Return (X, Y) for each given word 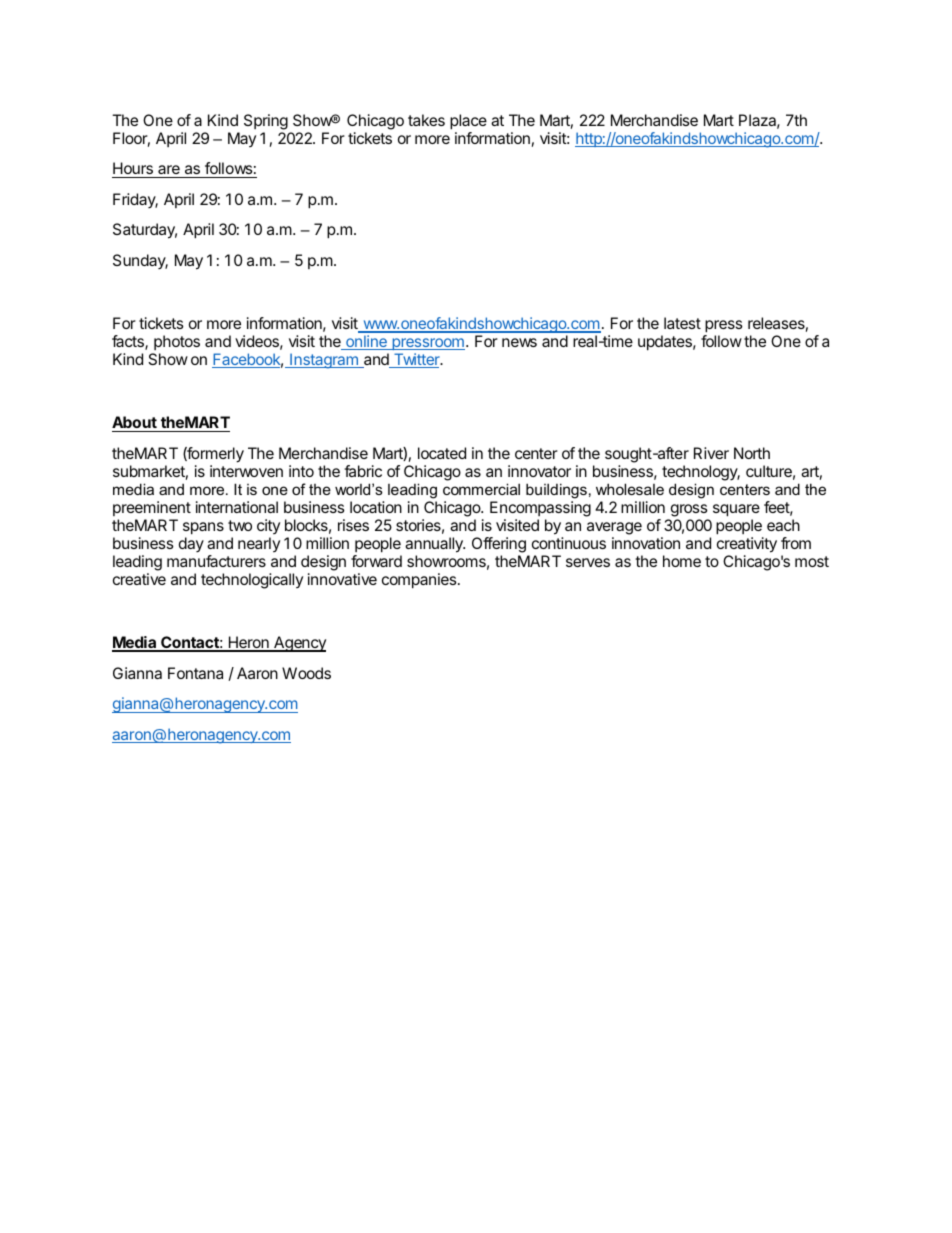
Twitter (417, 360)
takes (426, 120)
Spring (266, 123)
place (468, 122)
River (711, 453)
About (135, 424)
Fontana (195, 673)
